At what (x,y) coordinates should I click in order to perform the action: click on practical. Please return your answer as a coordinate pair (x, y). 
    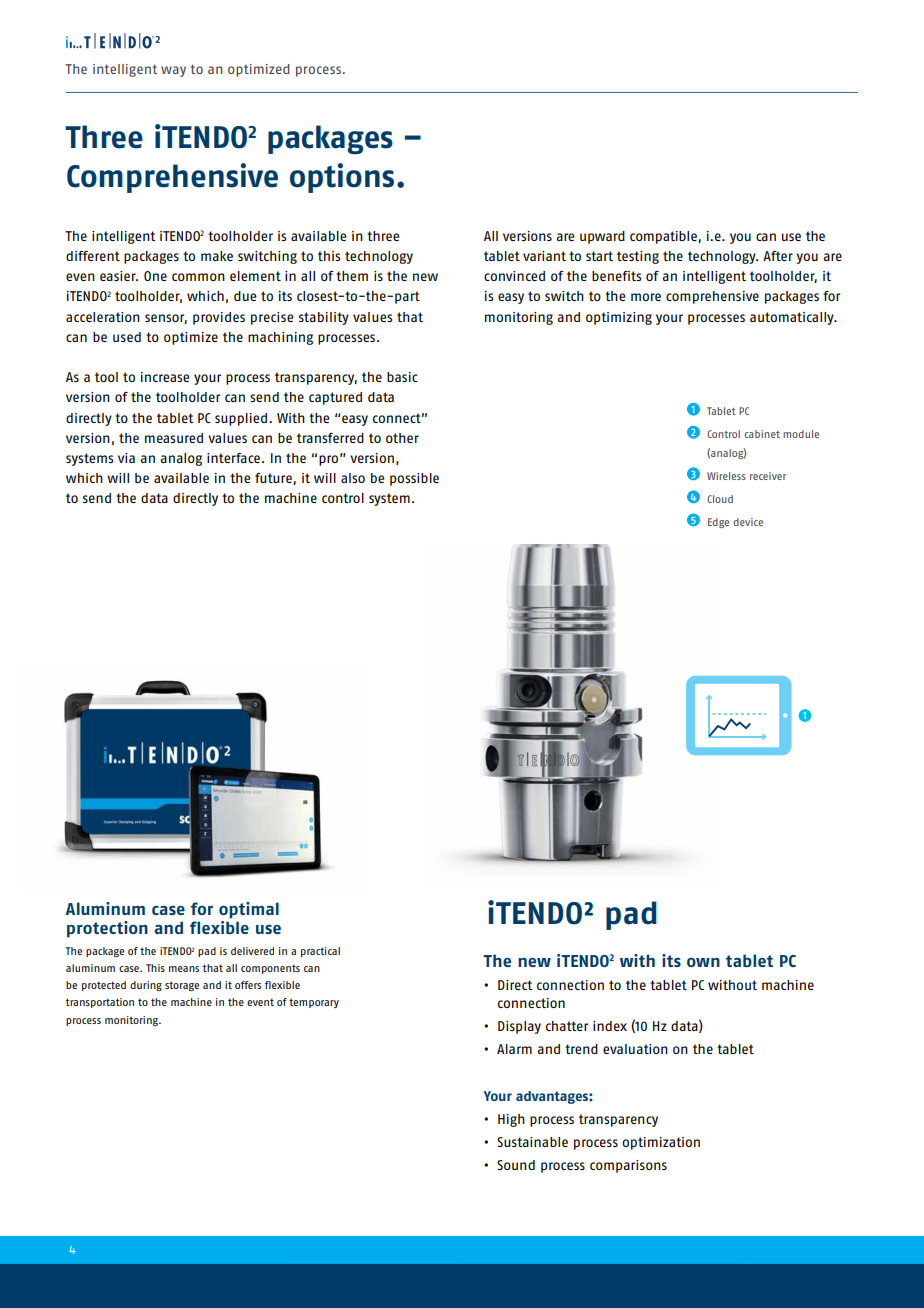
    Looking at the image, I should click on (320, 952).
